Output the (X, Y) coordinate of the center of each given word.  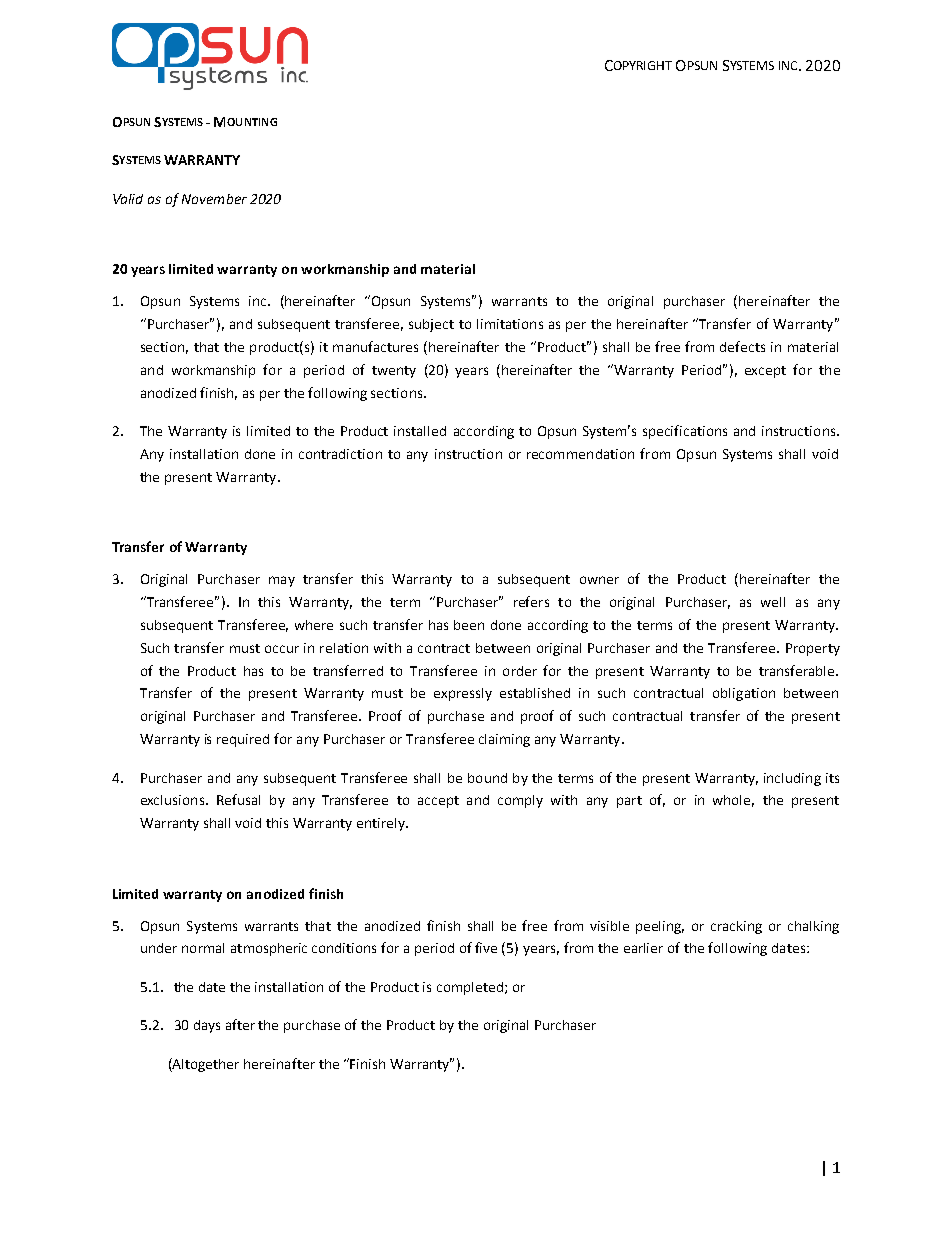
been (469, 625)
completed (470, 988)
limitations (510, 324)
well (773, 602)
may (282, 581)
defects (742, 346)
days (207, 1026)
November (214, 199)
